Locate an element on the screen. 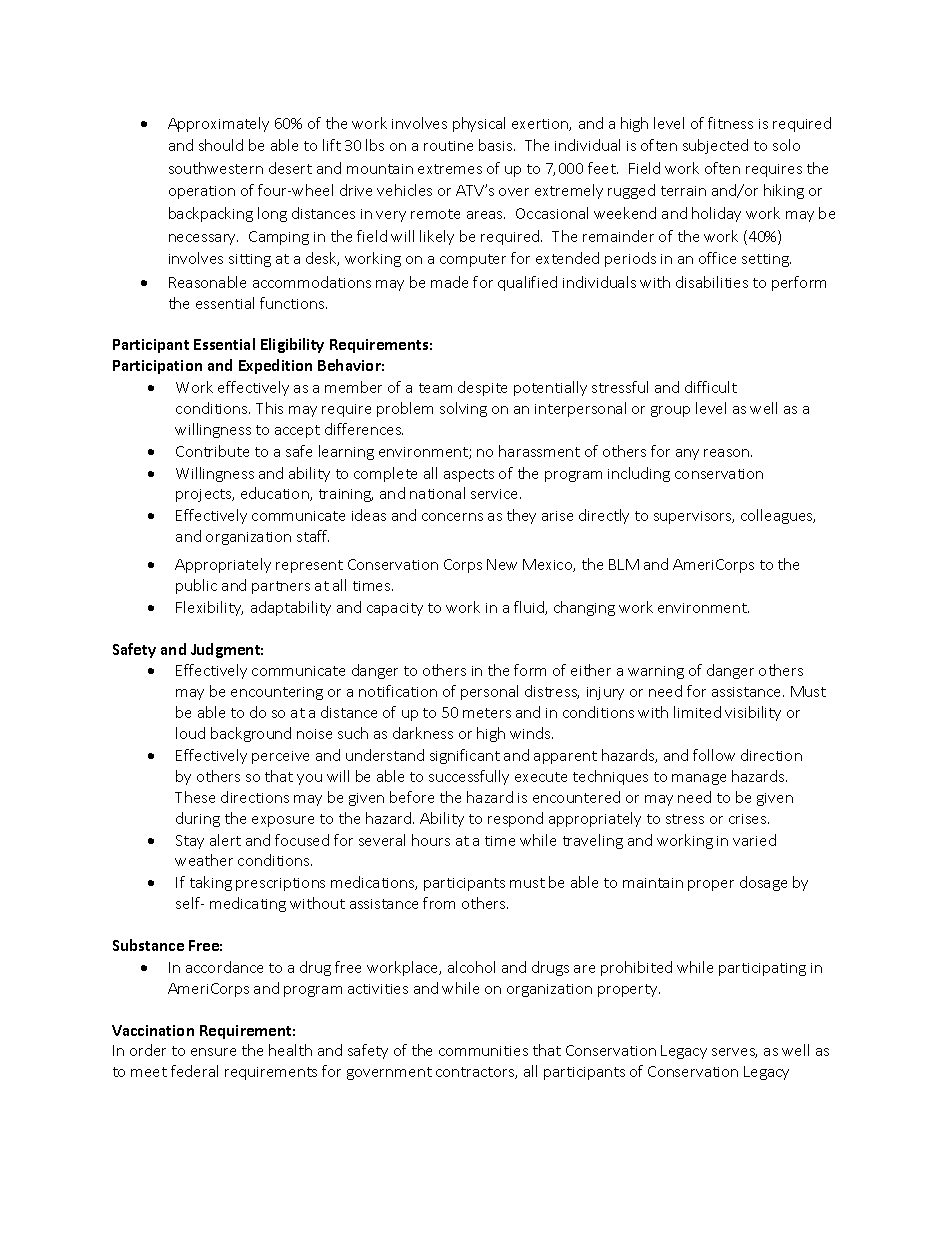 The height and width of the screenshot is (1233, 952). communities is located at coordinates (483, 1051).
